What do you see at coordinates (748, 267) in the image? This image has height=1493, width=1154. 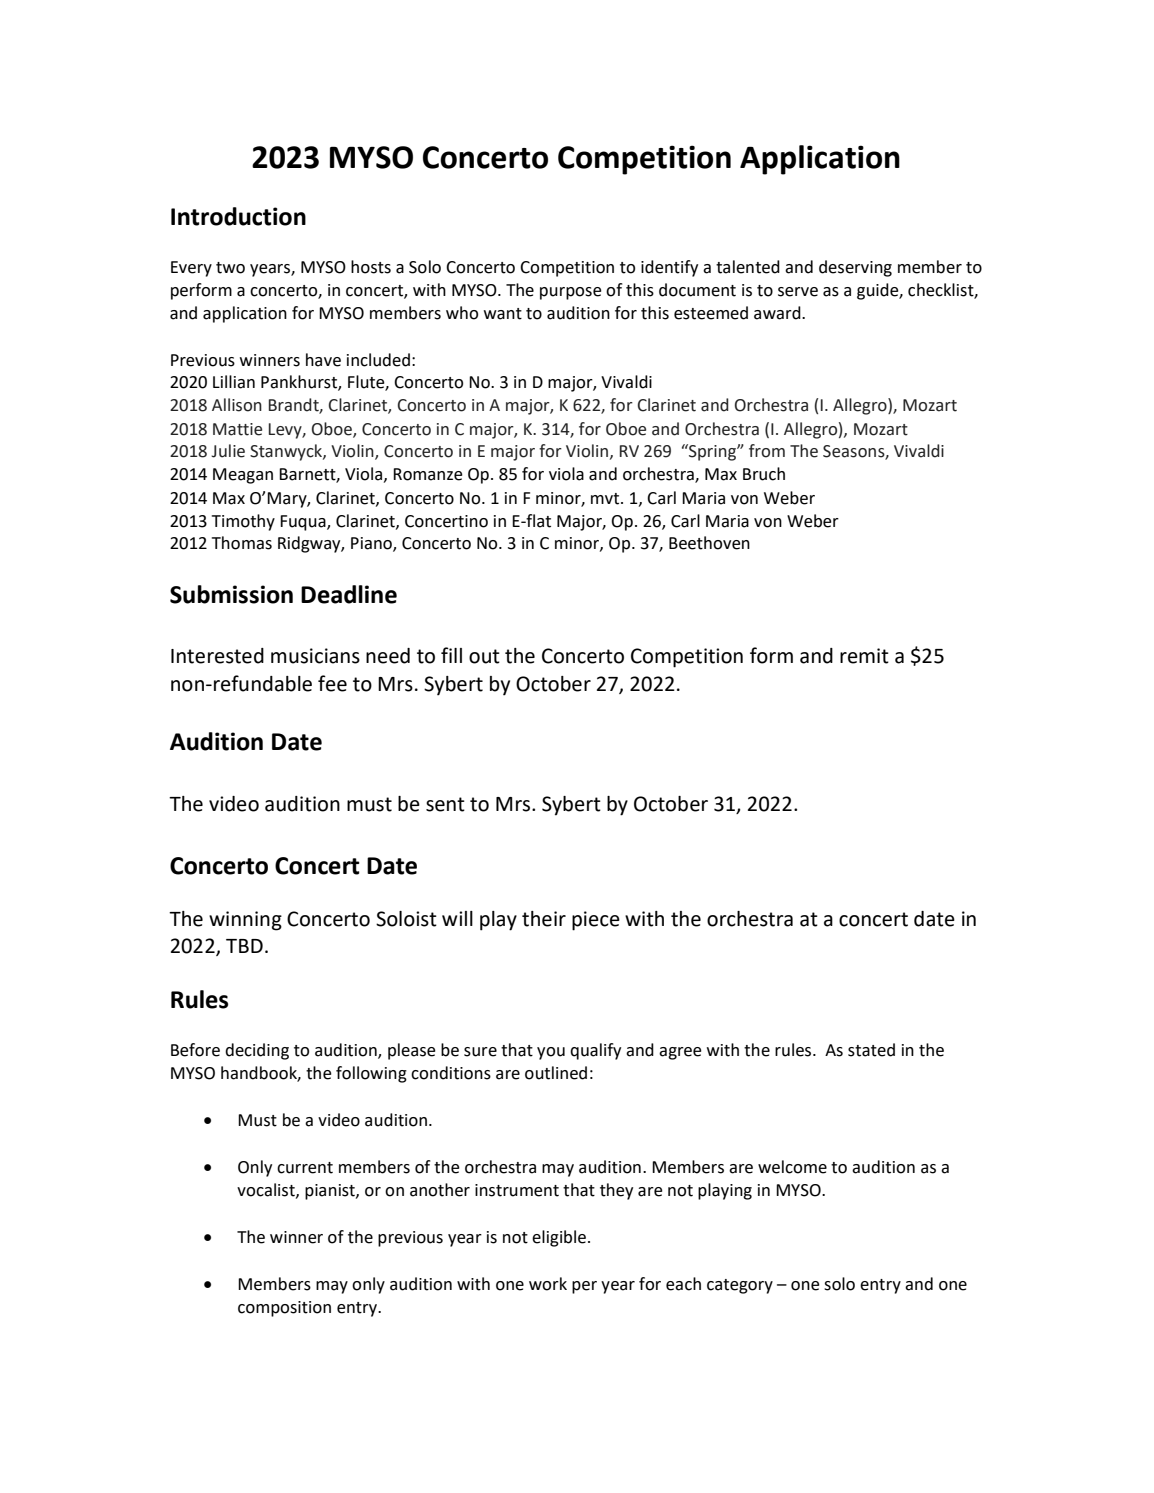 I see `talented` at bounding box center [748, 267].
